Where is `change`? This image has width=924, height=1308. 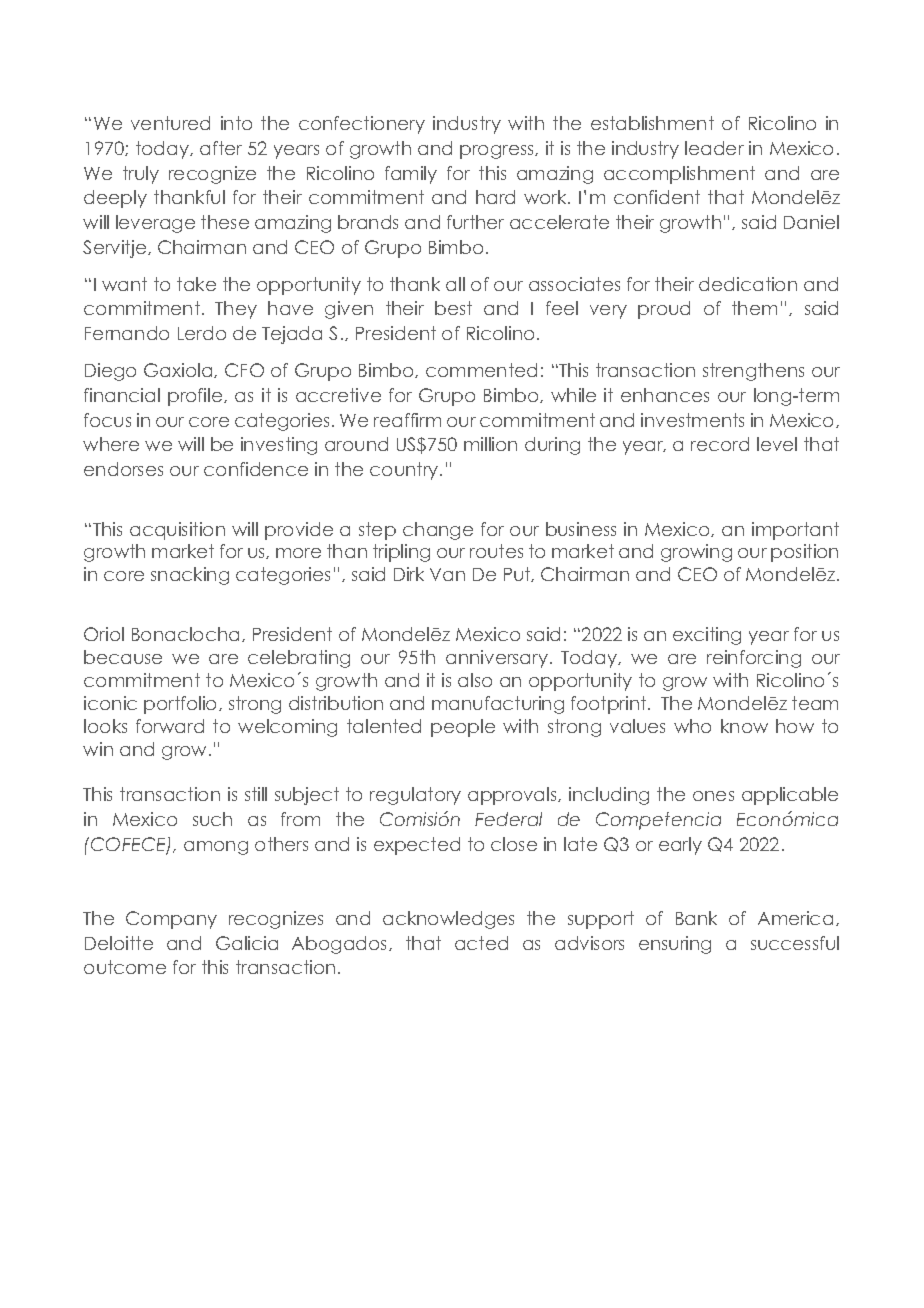 change is located at coordinates (438, 531).
